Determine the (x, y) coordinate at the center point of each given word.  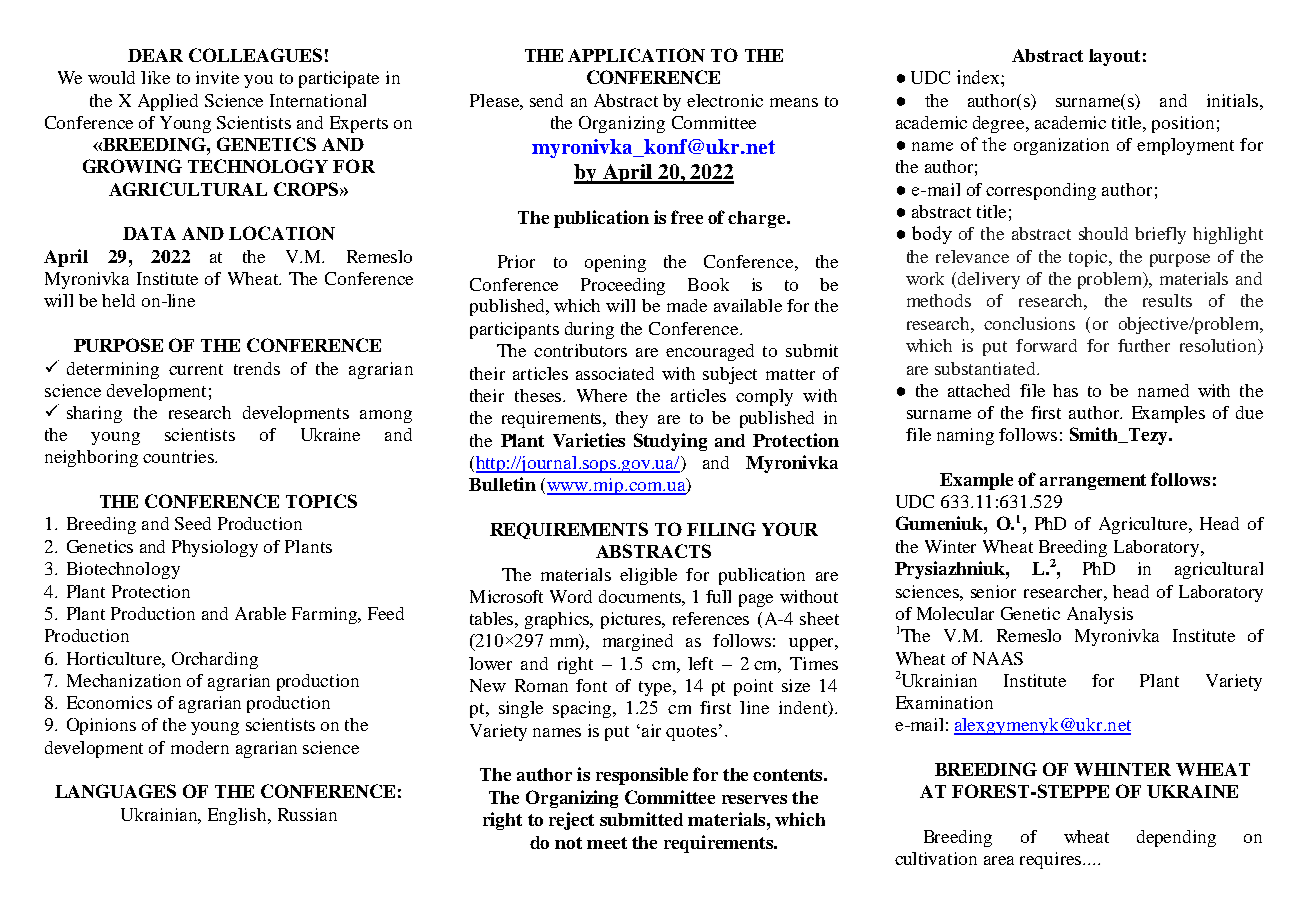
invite (217, 77)
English (238, 816)
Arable (260, 613)
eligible (648, 576)
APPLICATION (636, 55)
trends (257, 368)
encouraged (710, 352)
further (1144, 345)
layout (1114, 57)
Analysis (1100, 615)
